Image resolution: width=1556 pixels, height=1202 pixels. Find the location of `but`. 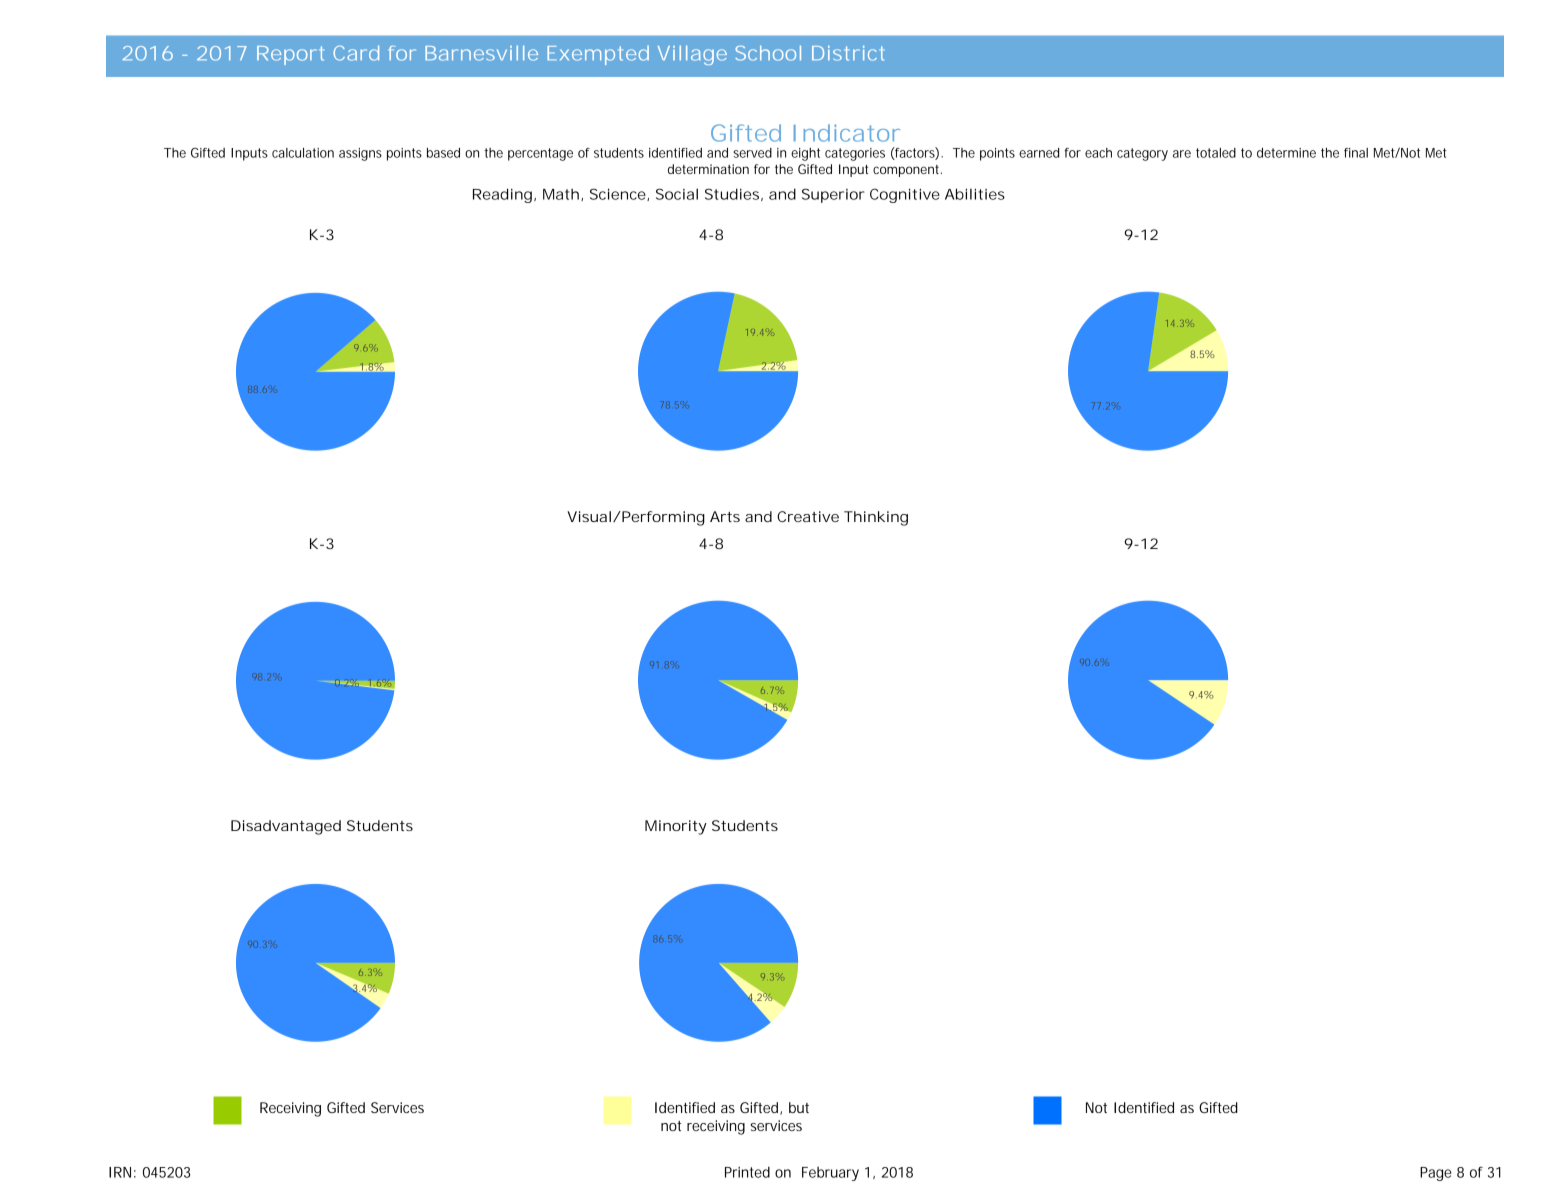

but is located at coordinates (799, 1107).
